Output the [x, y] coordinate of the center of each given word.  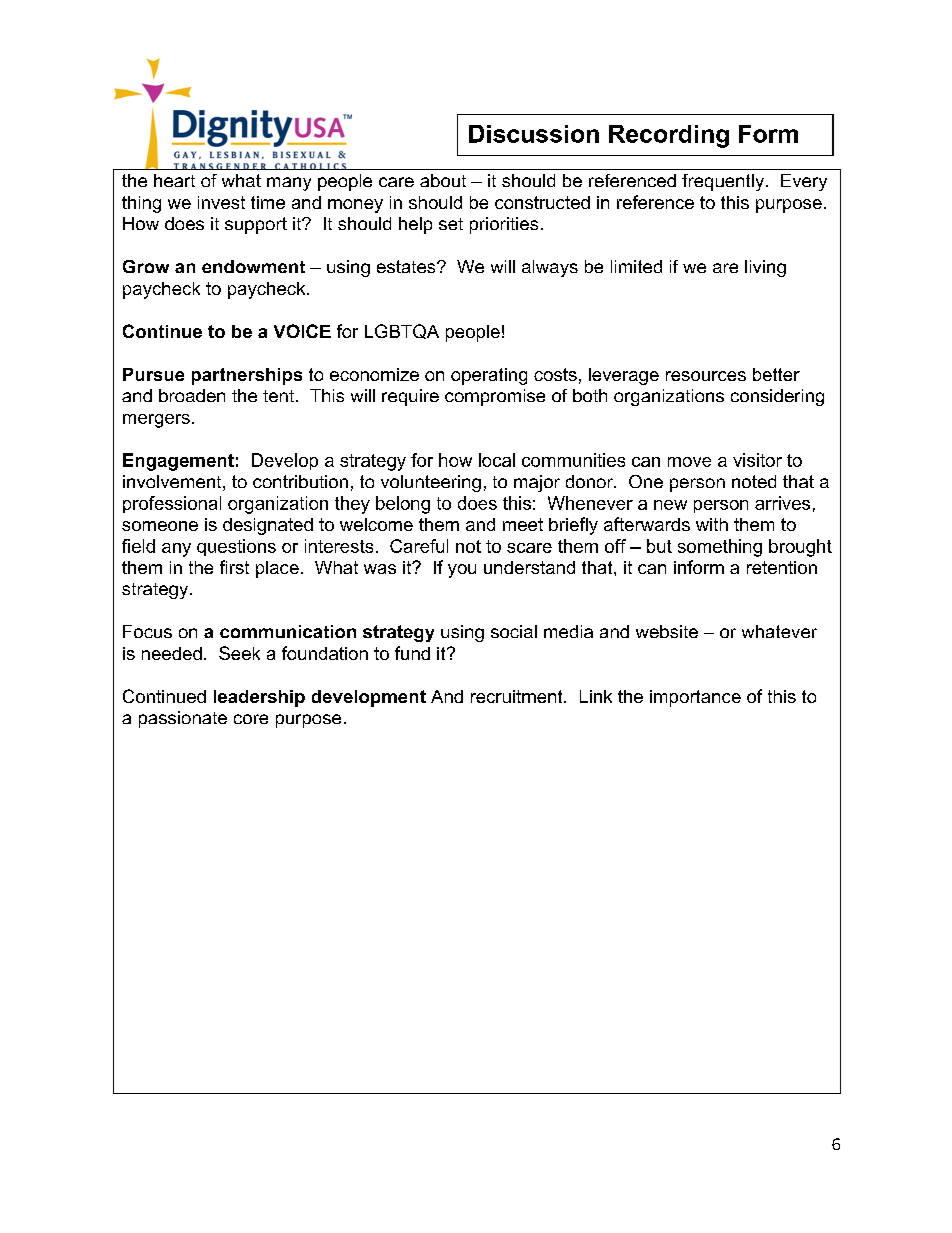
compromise [495, 397]
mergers [156, 421]
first [234, 567]
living [765, 268]
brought [800, 548]
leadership [259, 698]
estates [407, 266]
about [443, 180]
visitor [757, 460]
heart [174, 180]
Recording [669, 136]
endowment [253, 266]
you [462, 571]
